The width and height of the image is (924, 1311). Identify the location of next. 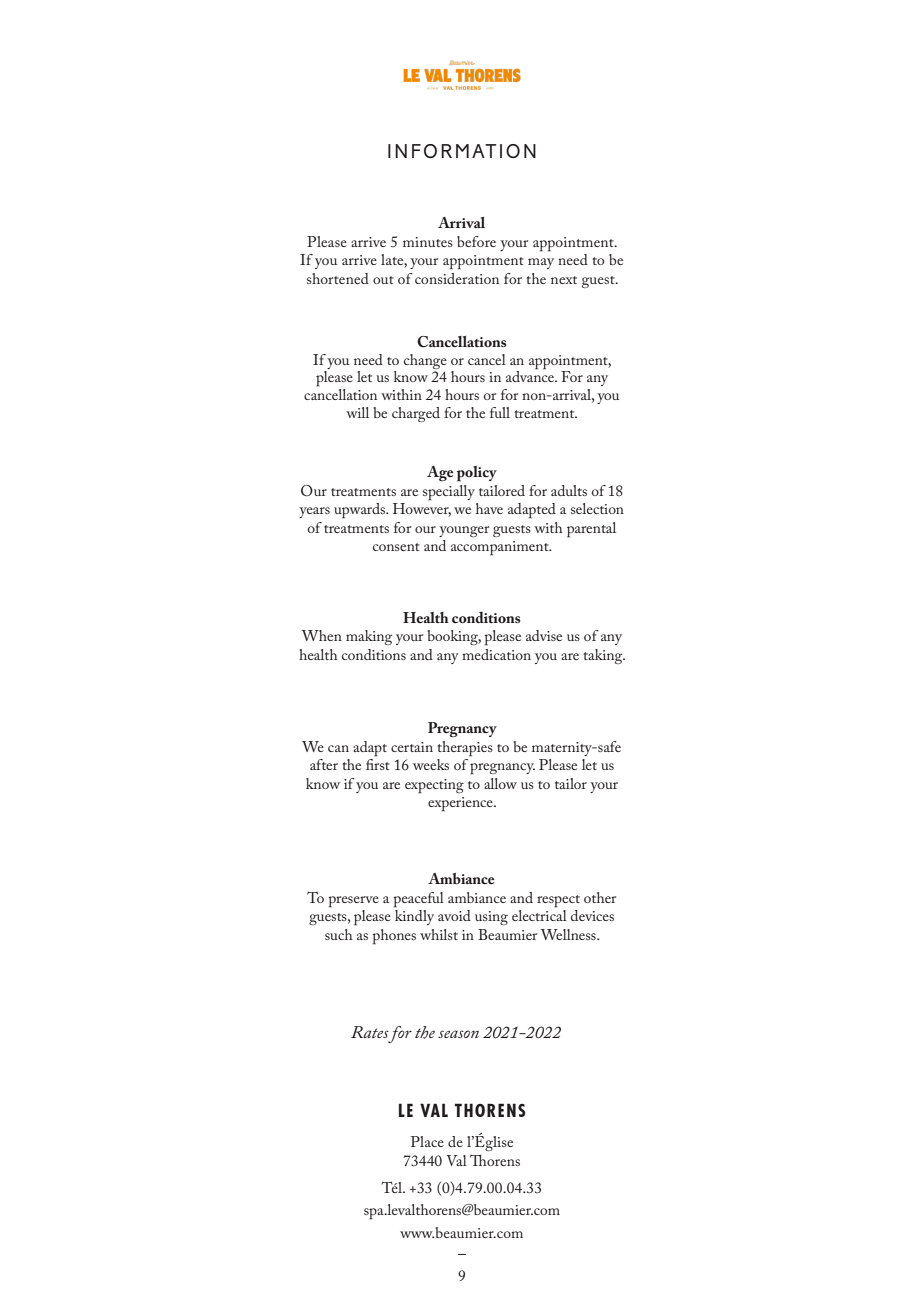
(564, 280).
